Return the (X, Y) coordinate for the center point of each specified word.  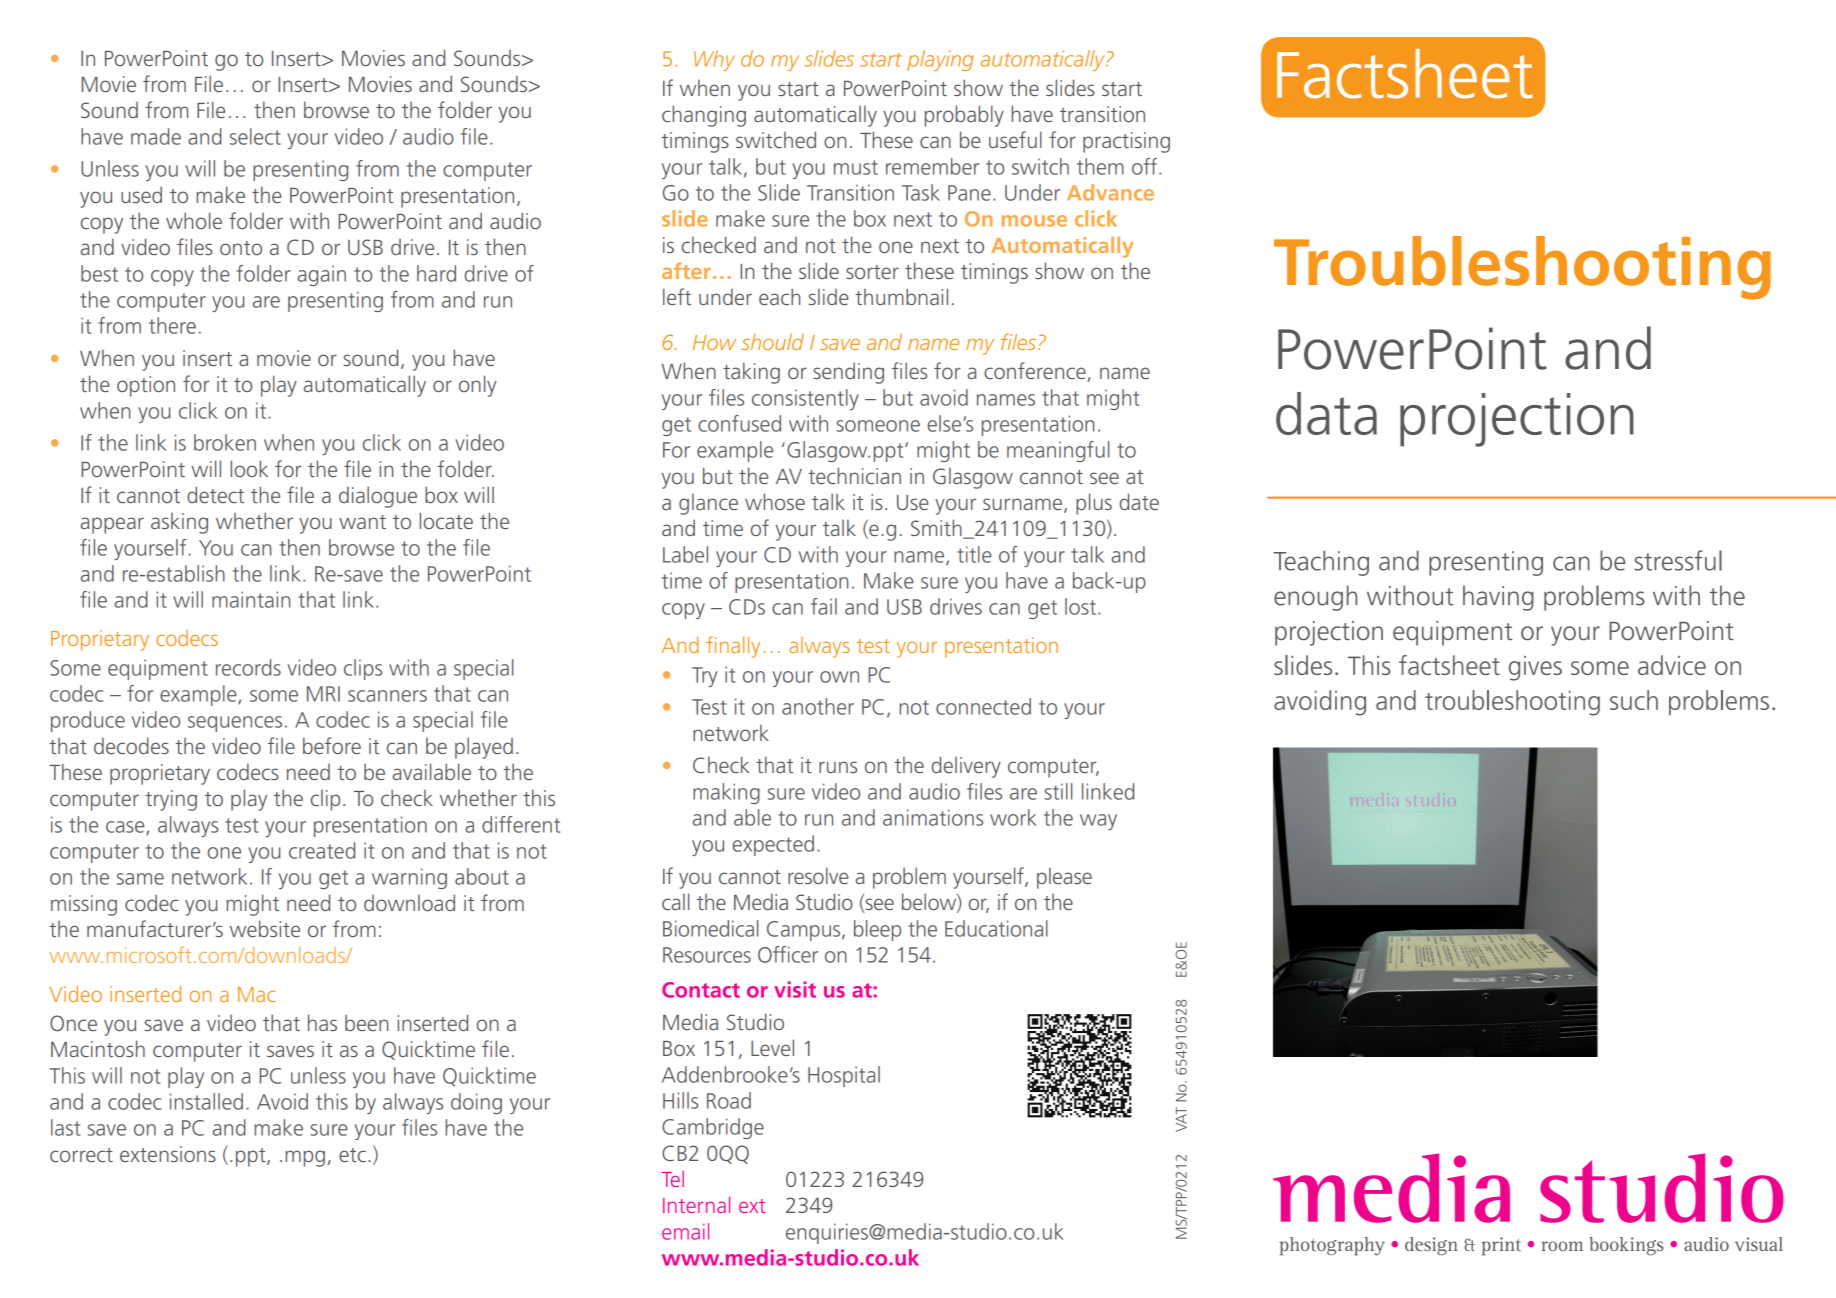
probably (964, 116)
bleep (877, 930)
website (265, 928)
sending (848, 373)
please (1064, 878)
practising (1126, 142)
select (255, 136)
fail (824, 606)
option (146, 386)
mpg (305, 1158)
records (248, 667)
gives (1535, 668)
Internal (696, 1205)
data (1326, 413)
